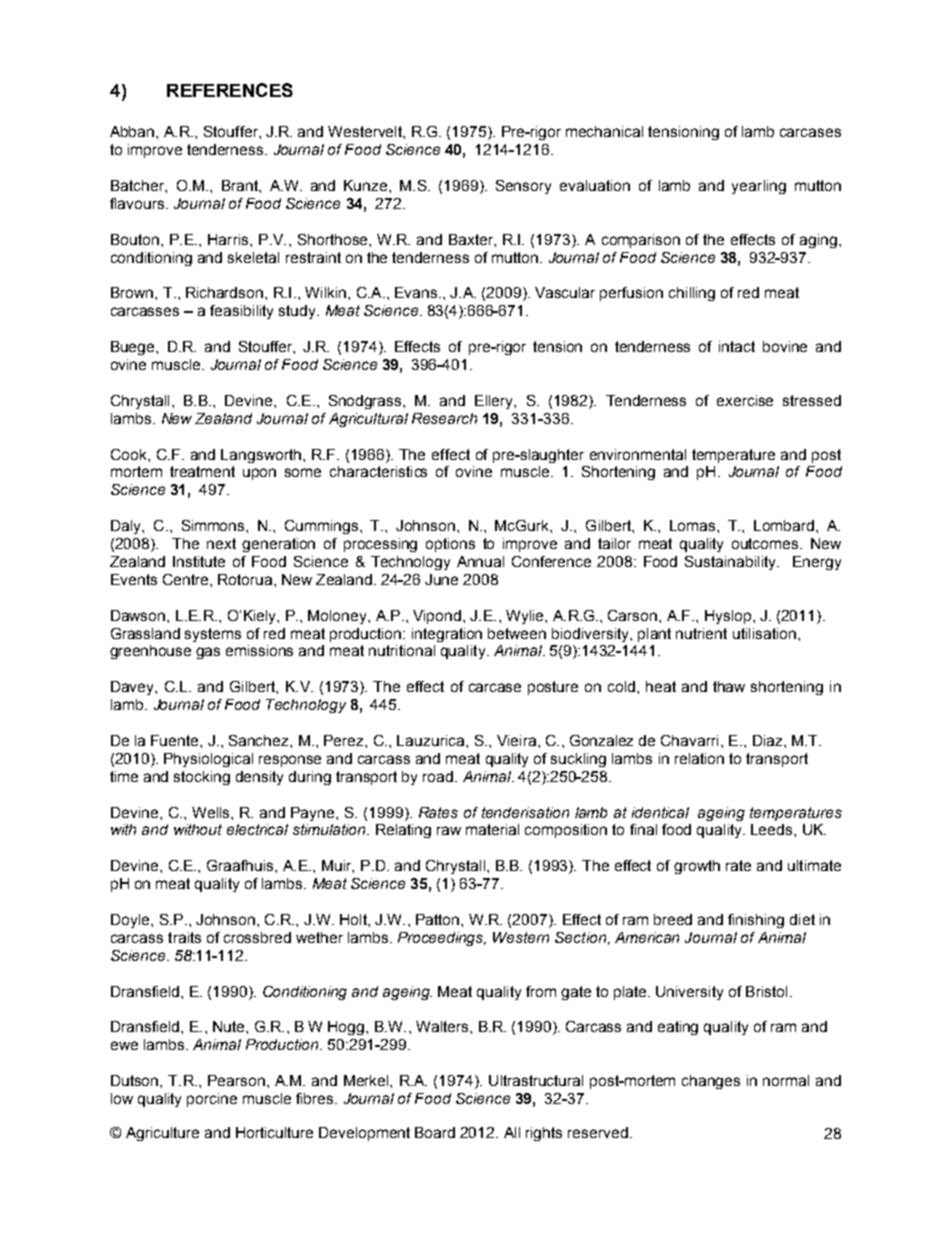  I want to click on temperatures, so click(796, 814).
